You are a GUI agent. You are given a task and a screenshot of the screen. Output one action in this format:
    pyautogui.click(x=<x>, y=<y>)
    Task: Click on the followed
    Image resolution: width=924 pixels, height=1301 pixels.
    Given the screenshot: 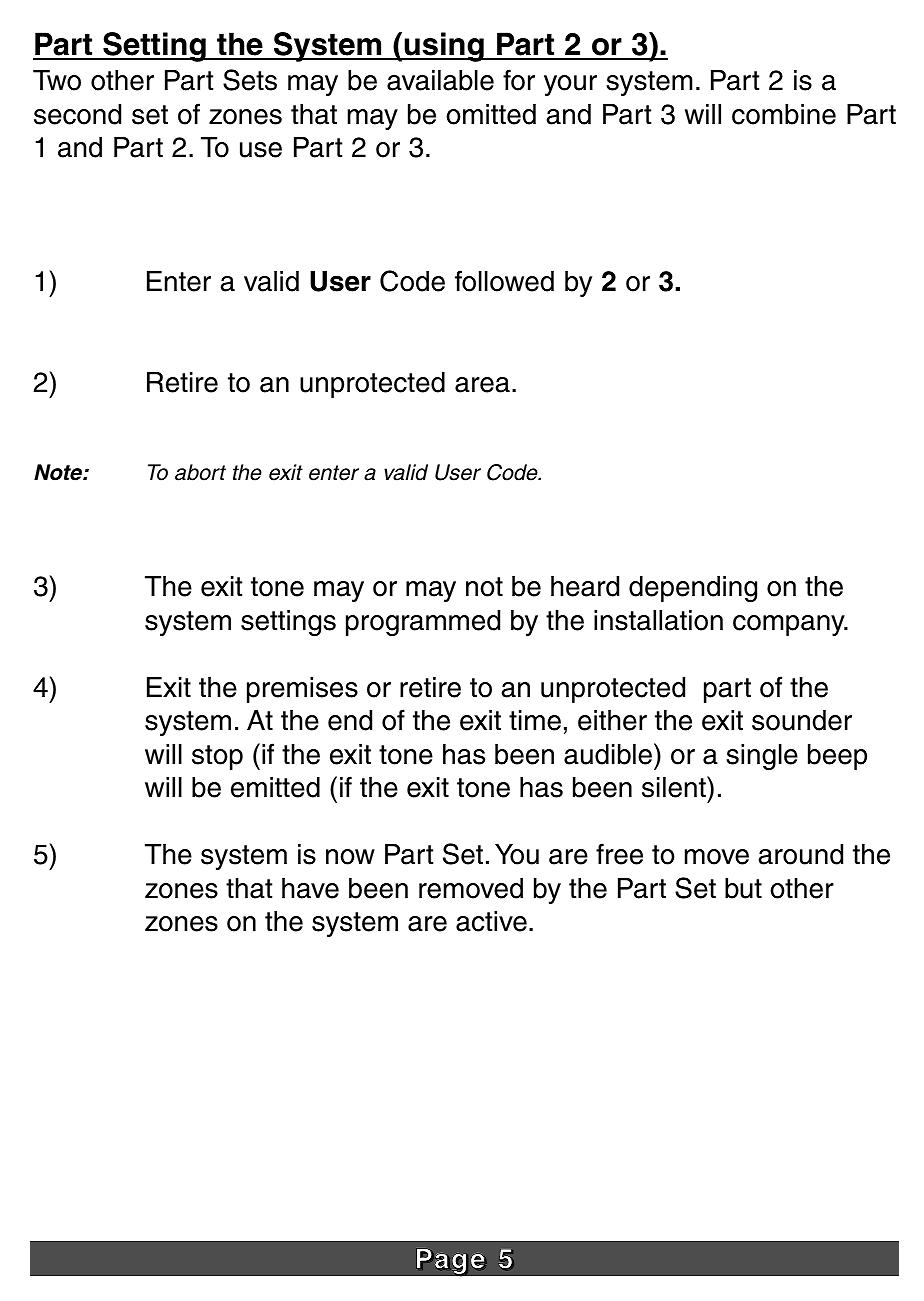 What is the action you would take?
    pyautogui.click(x=504, y=281)
